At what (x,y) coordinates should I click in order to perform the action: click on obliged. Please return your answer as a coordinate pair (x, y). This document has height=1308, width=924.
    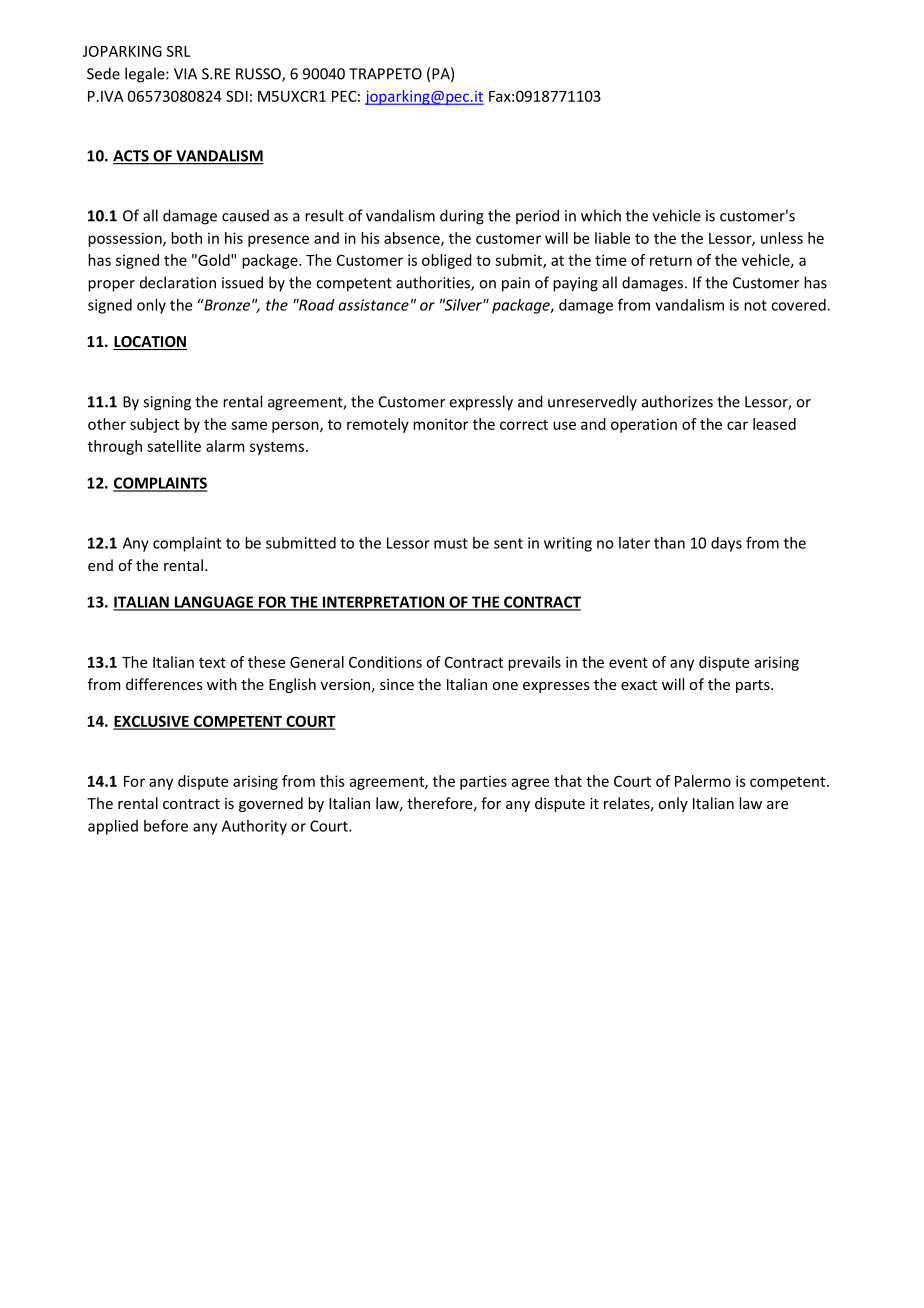
    Looking at the image, I should click on (447, 261).
